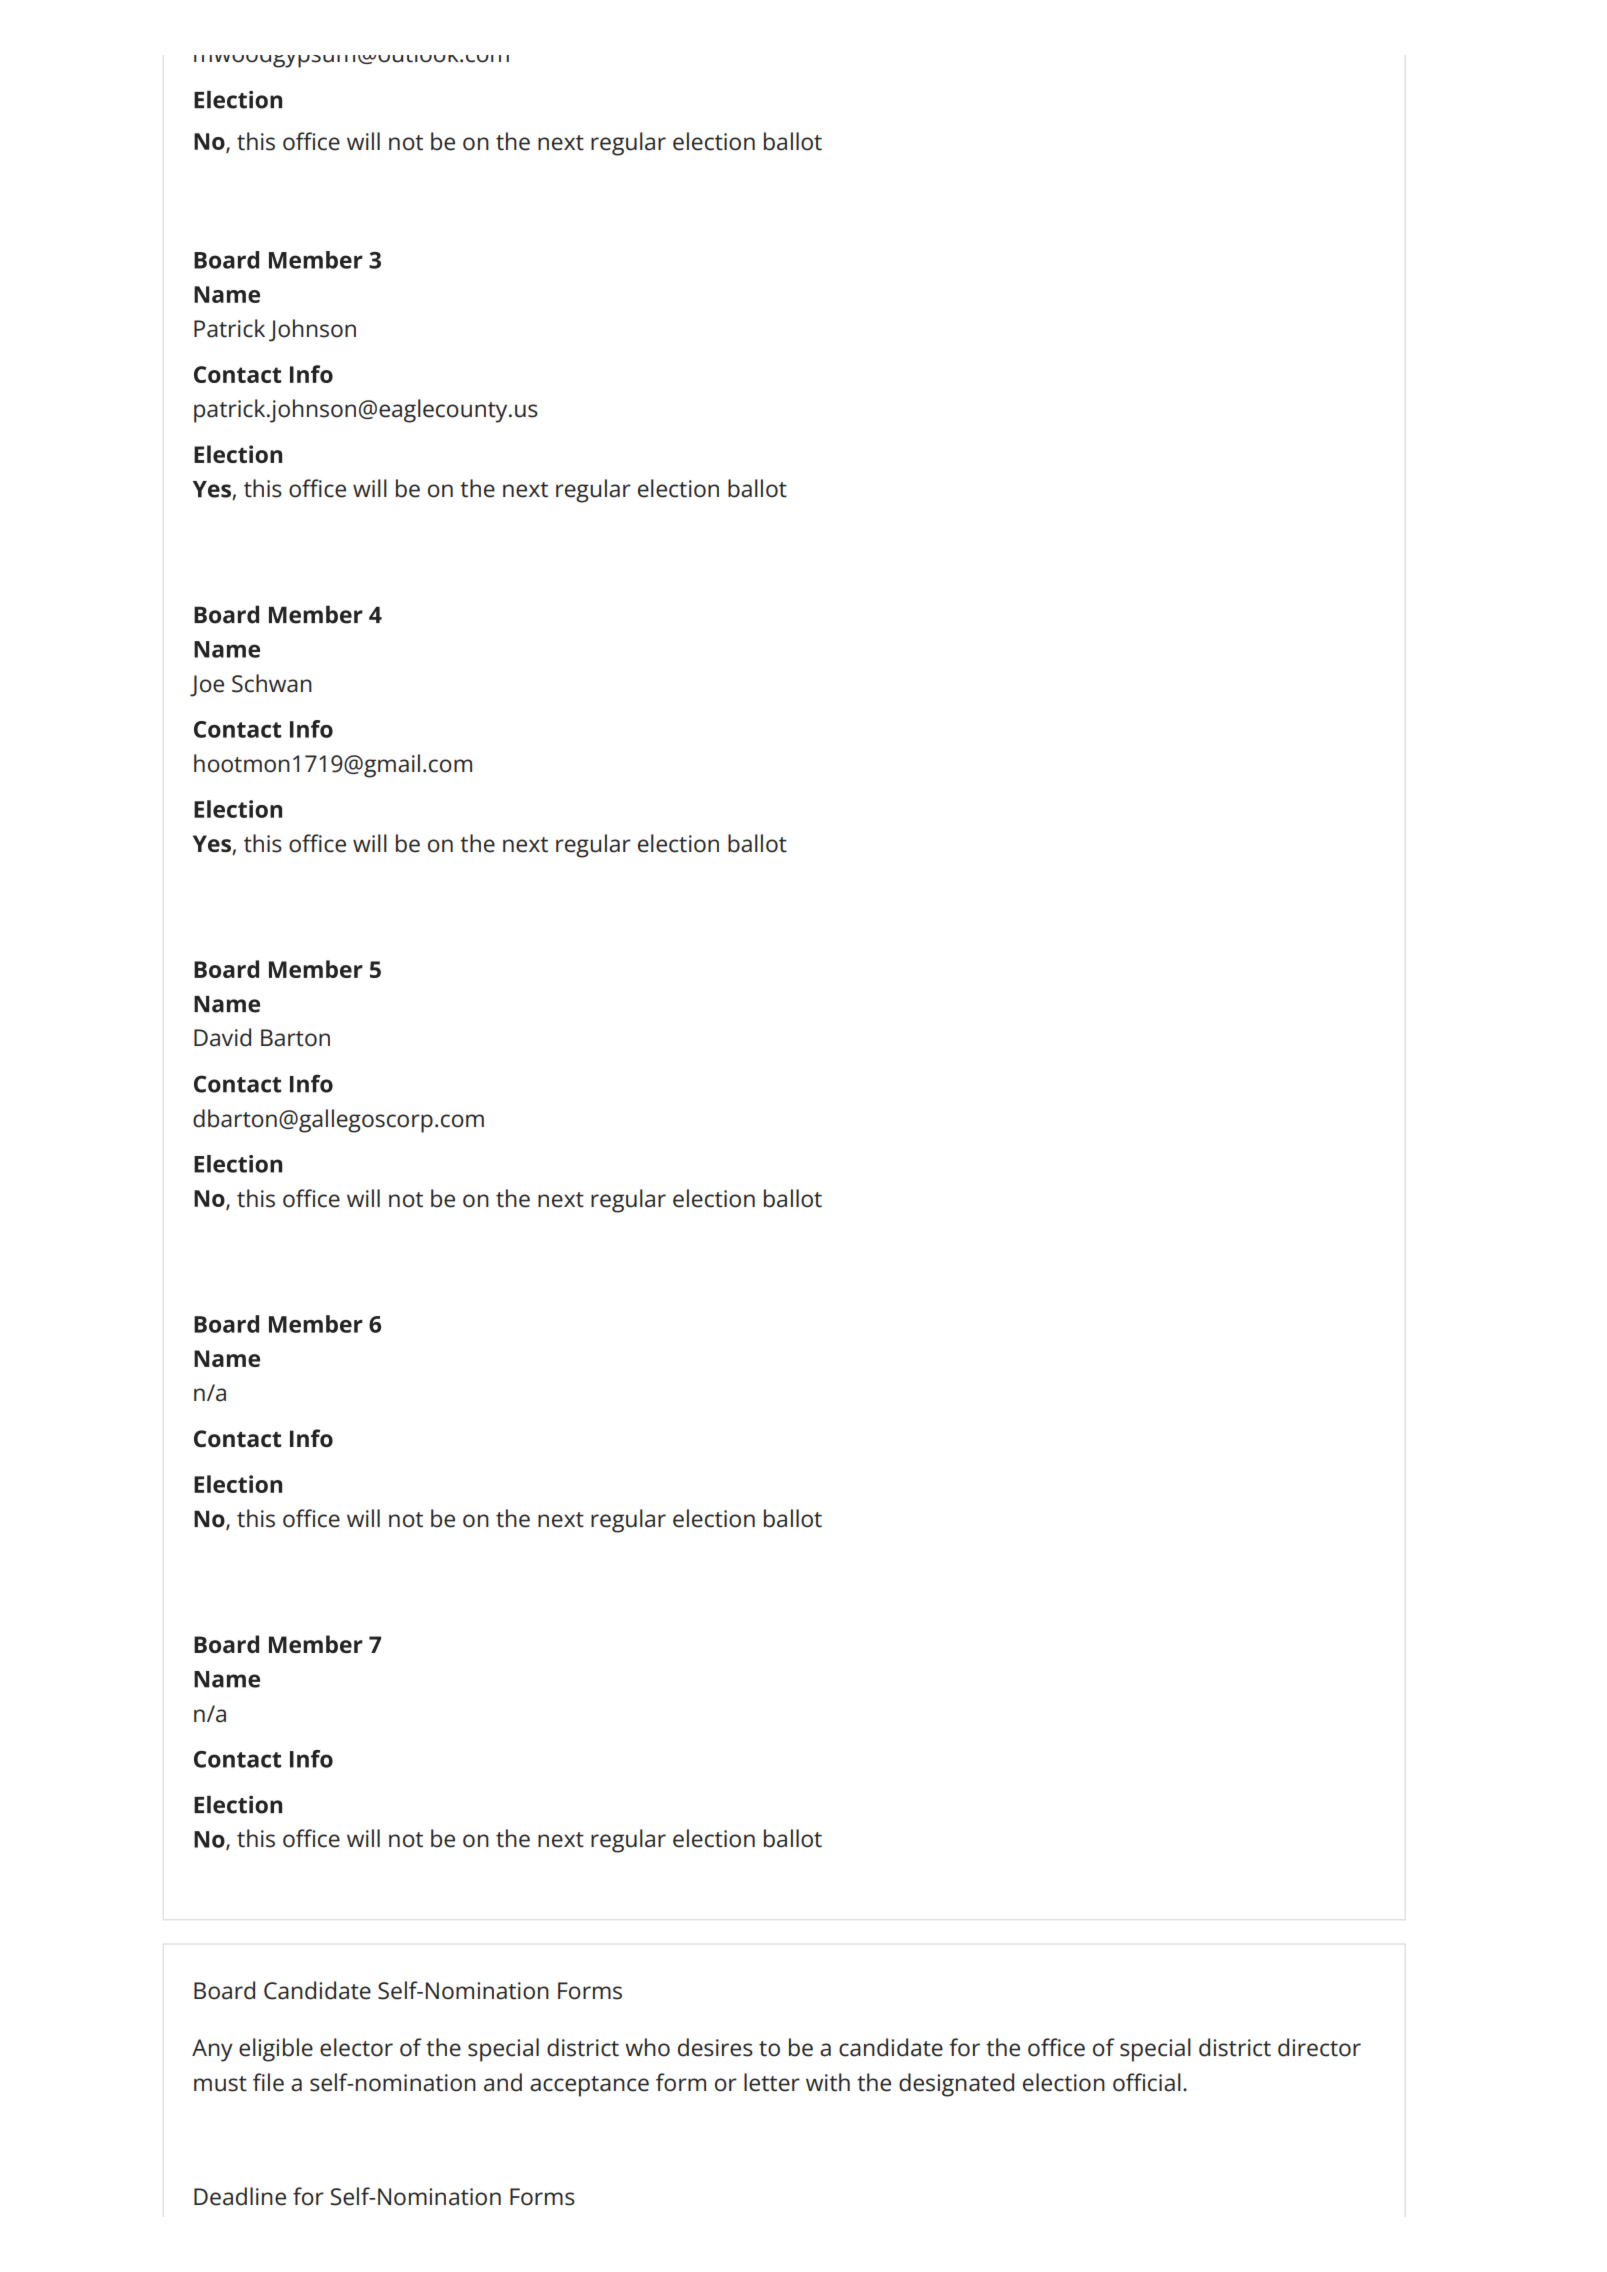 The image size is (1607, 2272). I want to click on desires, so click(715, 2047).
